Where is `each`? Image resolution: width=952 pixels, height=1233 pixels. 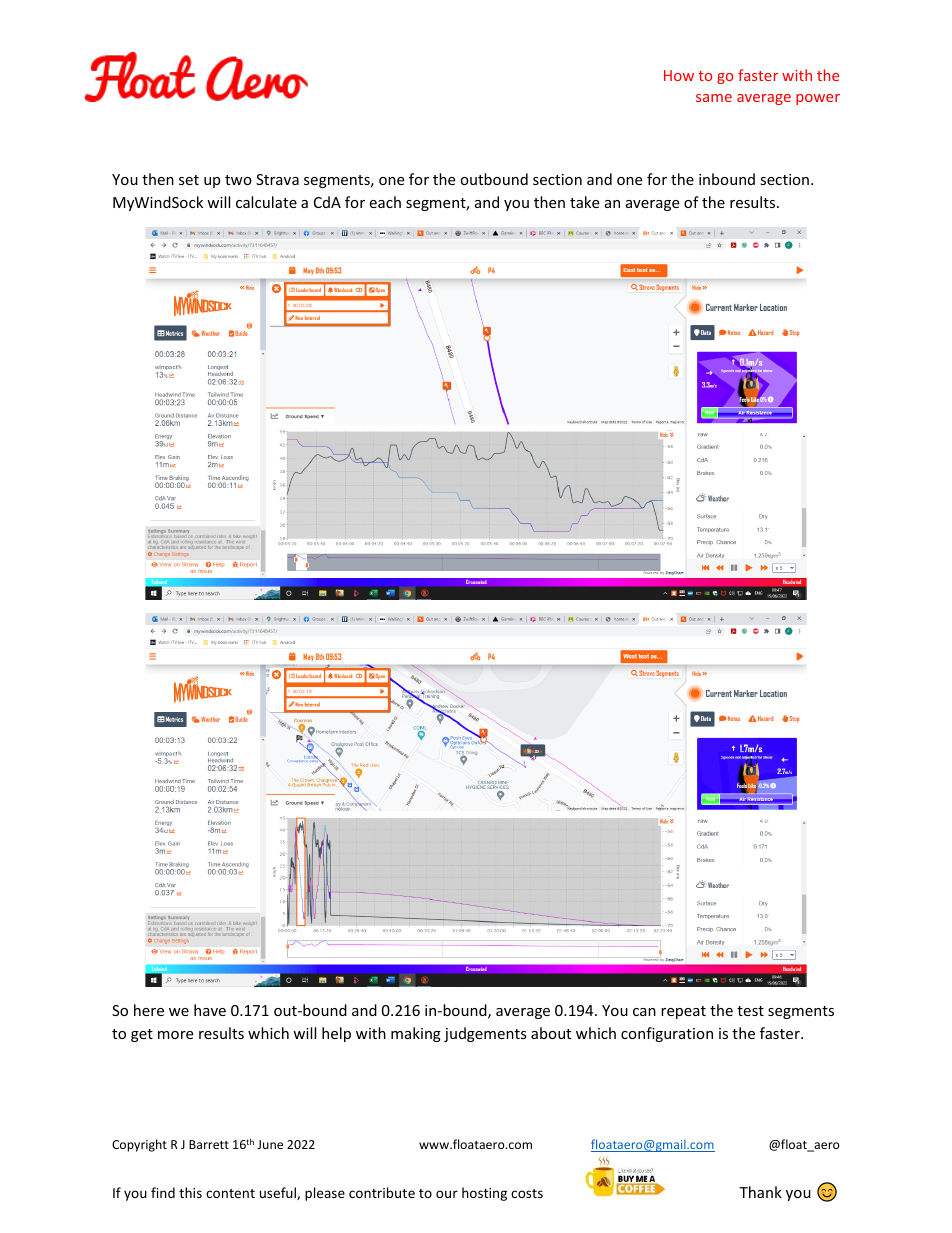 each is located at coordinates (385, 202).
